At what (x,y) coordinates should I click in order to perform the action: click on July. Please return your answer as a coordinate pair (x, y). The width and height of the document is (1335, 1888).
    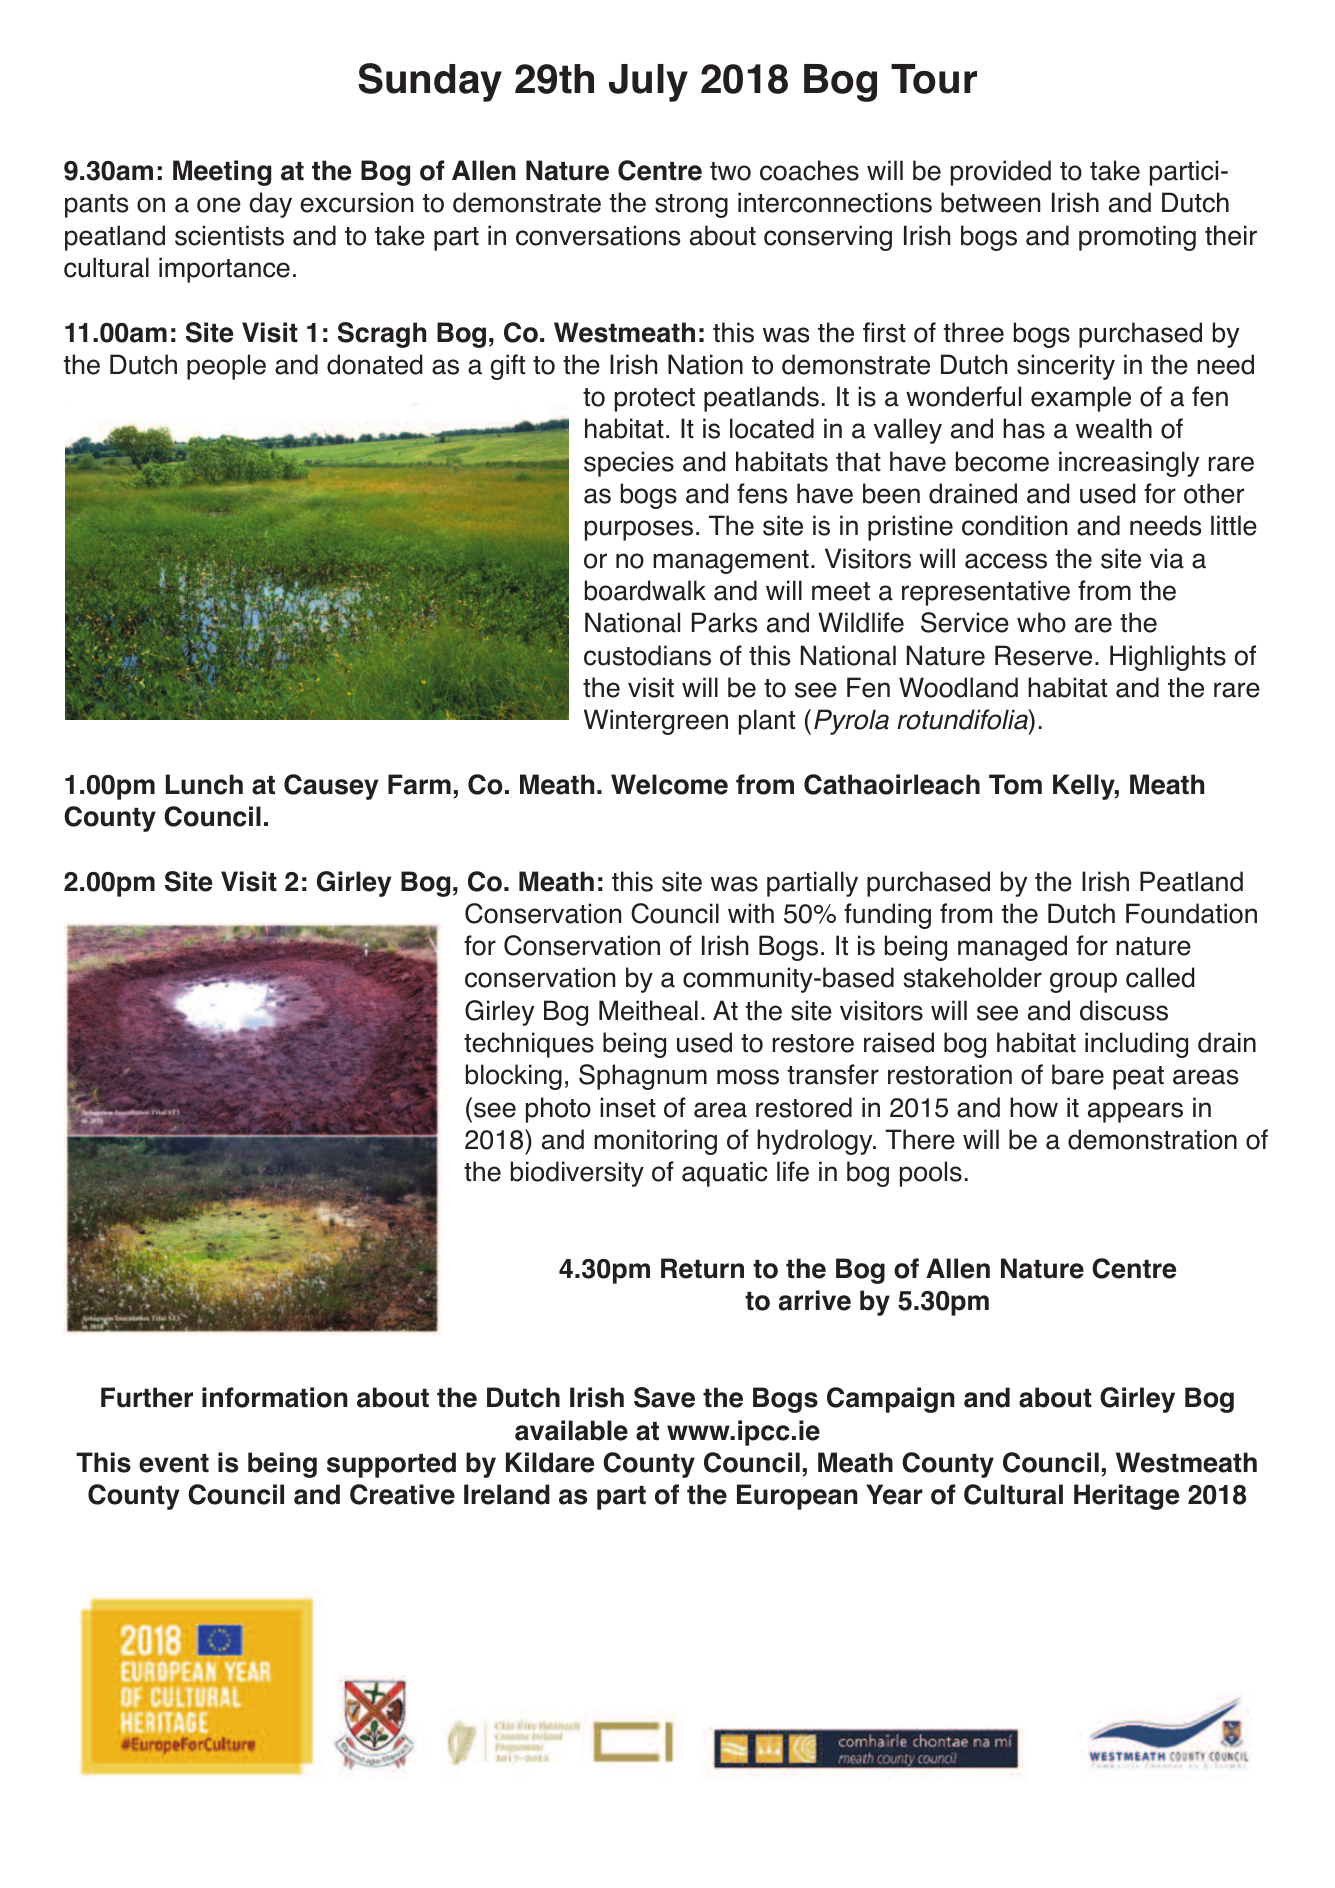
    Looking at the image, I should click on (648, 83).
